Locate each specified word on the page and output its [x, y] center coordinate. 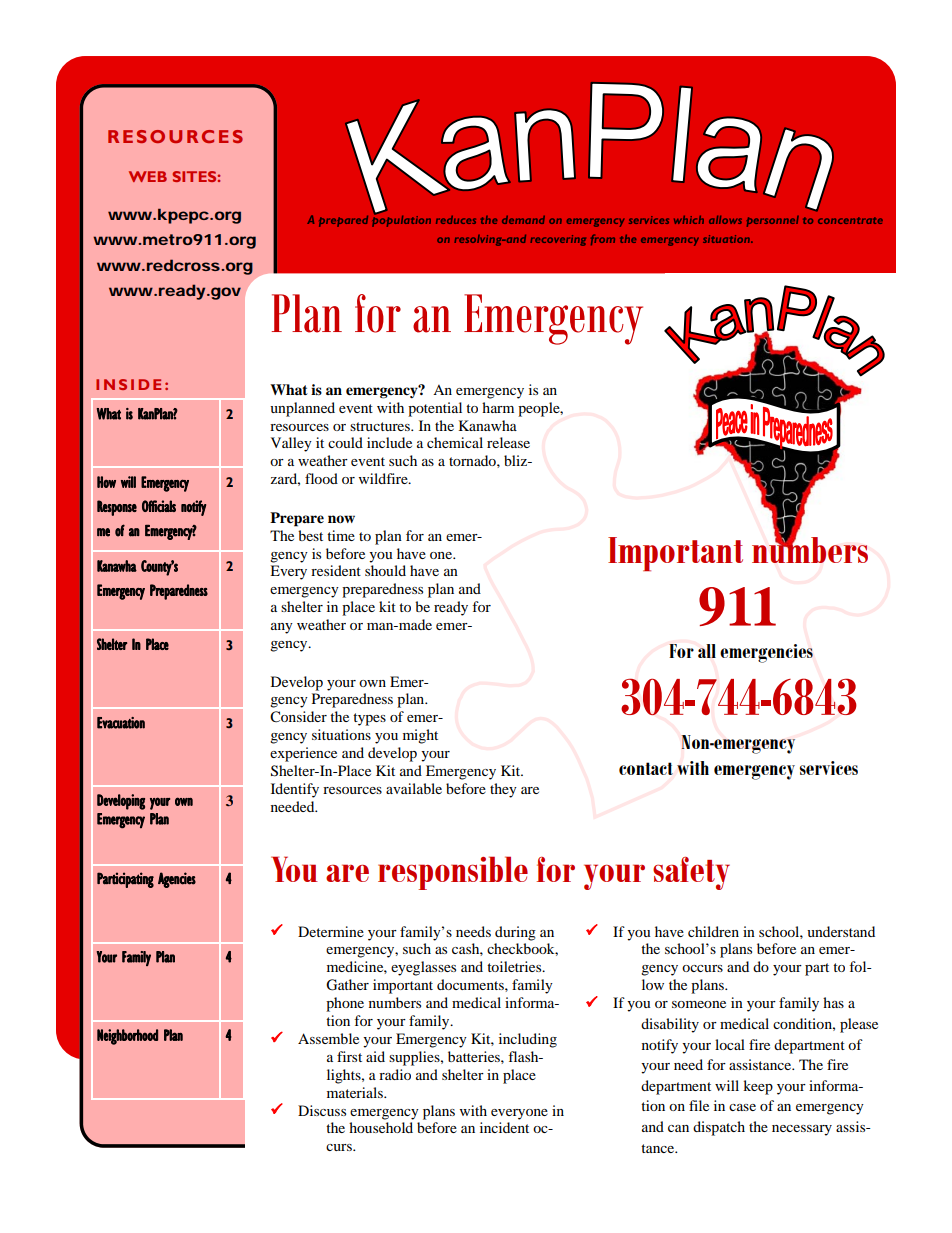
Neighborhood [127, 1037]
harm [498, 407]
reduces [456, 220]
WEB [148, 176]
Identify [295, 790]
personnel [773, 221]
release [508, 442]
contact [646, 768]
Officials [159, 506]
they [503, 790]
